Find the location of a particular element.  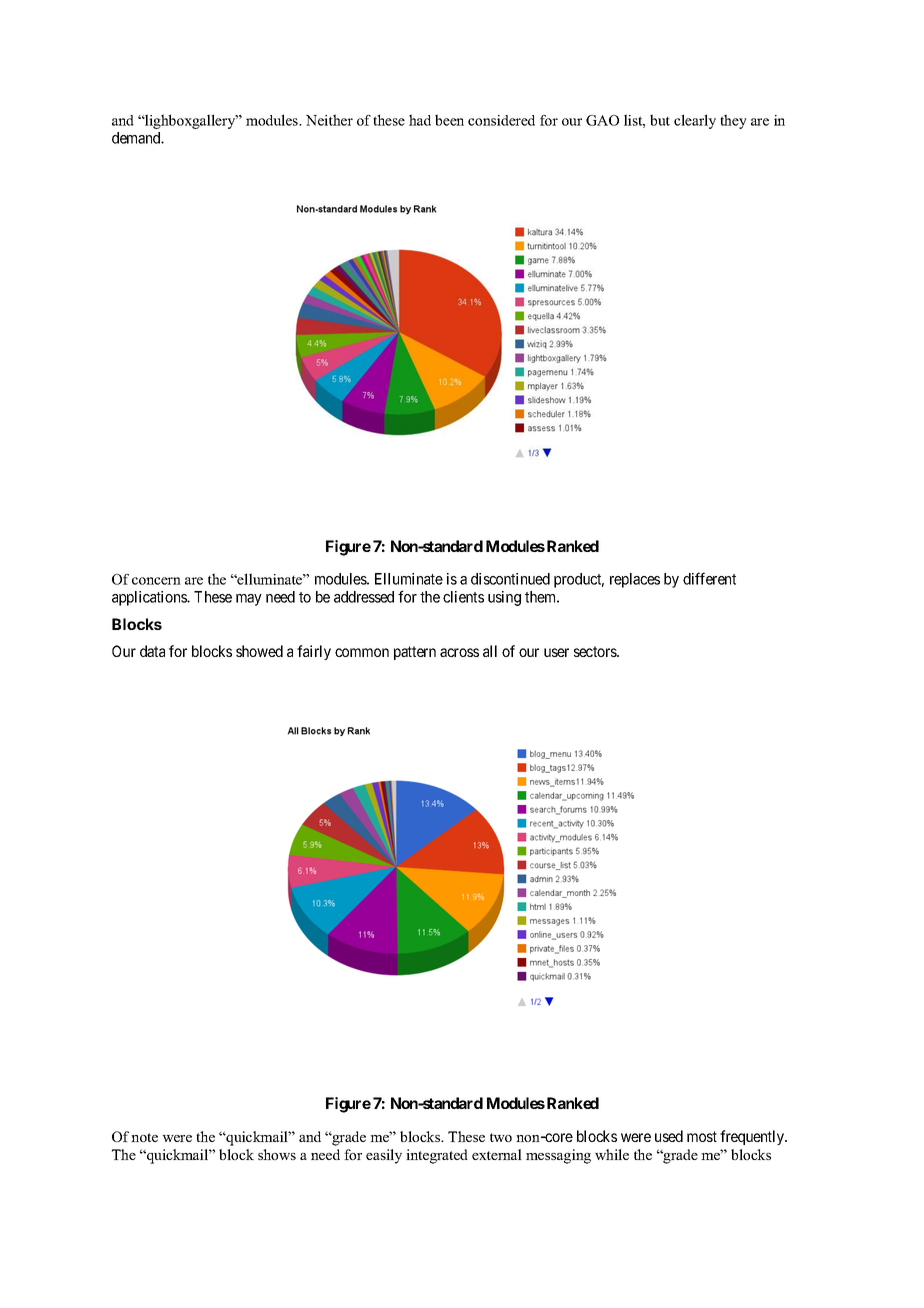

different is located at coordinates (709, 578).
